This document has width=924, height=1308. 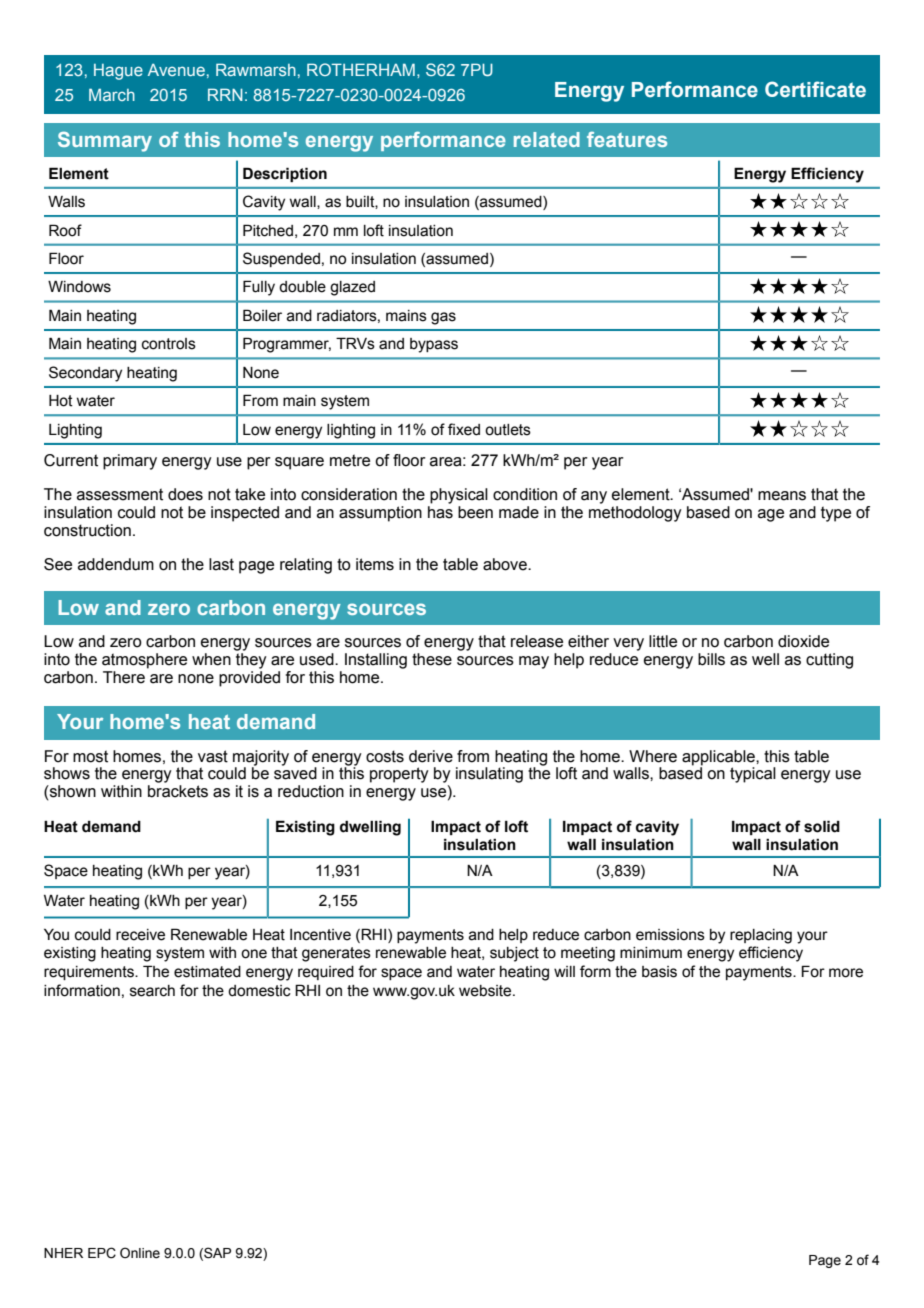 What do you see at coordinates (486, 991) in the document?
I see `website` at bounding box center [486, 991].
